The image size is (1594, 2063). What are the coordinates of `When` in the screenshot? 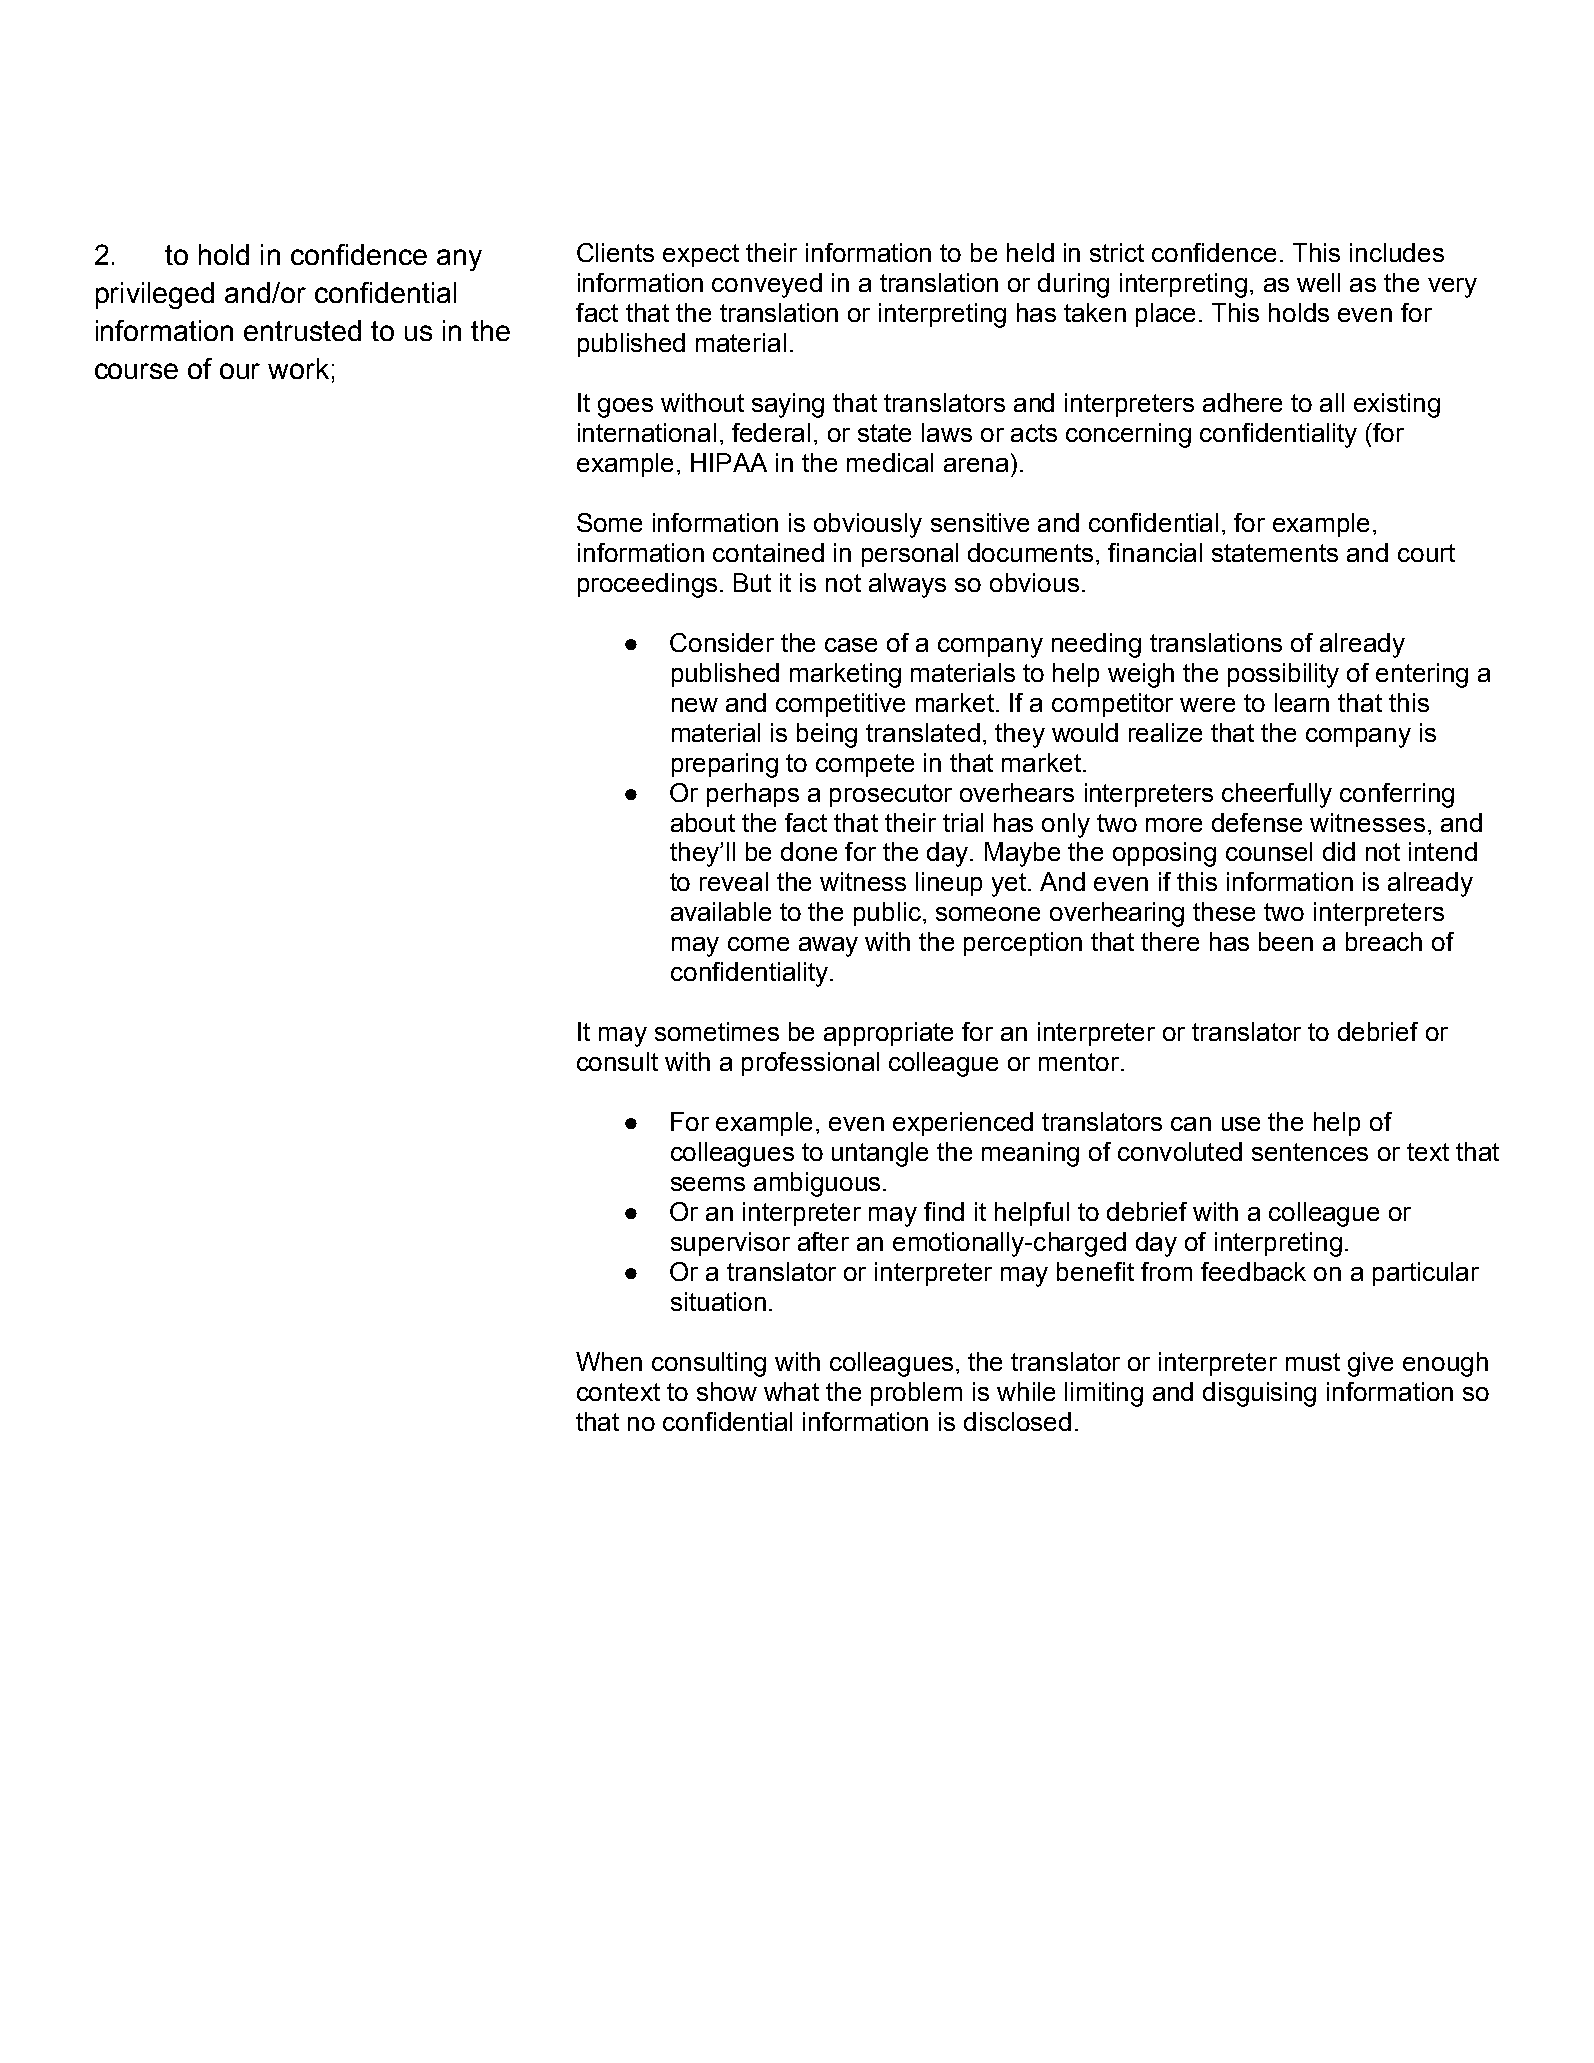 It's located at (609, 1361).
